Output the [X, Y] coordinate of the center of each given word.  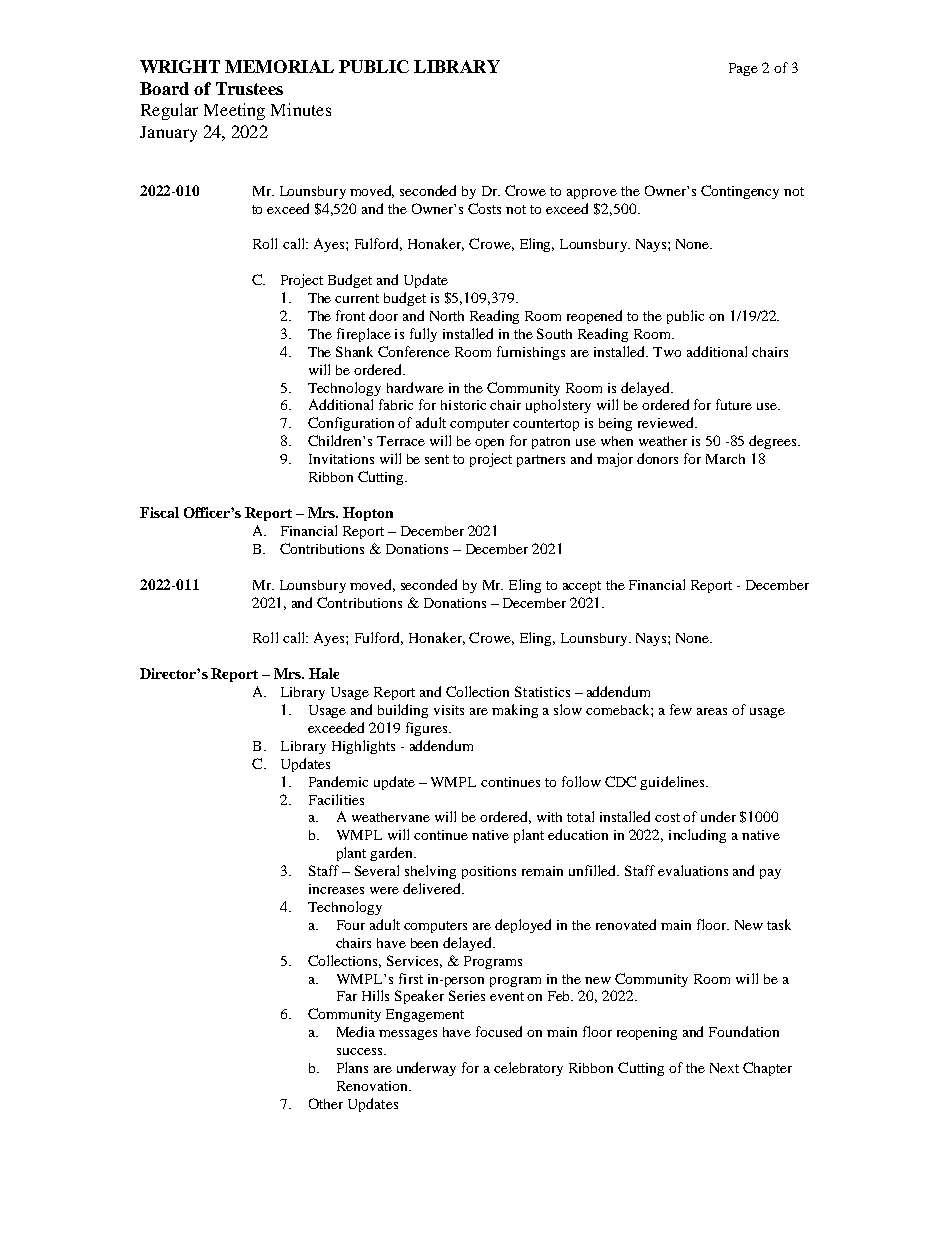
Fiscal [159, 512]
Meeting [234, 111]
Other [326, 1103]
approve [592, 194]
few [681, 709]
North [447, 316]
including [697, 836]
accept [582, 587]
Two [667, 352]
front [350, 315]
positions [489, 872]
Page [743, 69]
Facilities [336, 799]
